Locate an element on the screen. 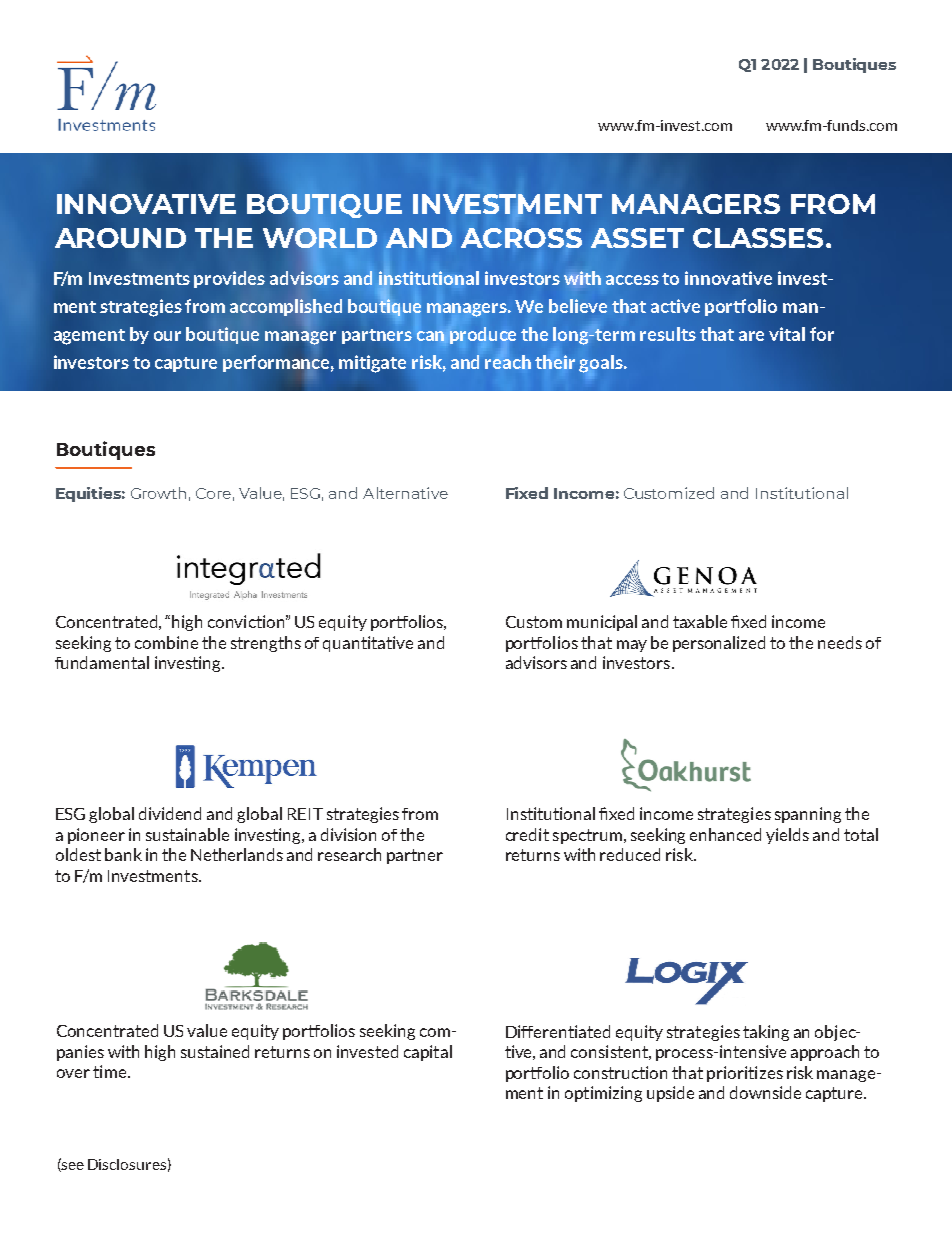  Disclosures is located at coordinates (127, 1164).
